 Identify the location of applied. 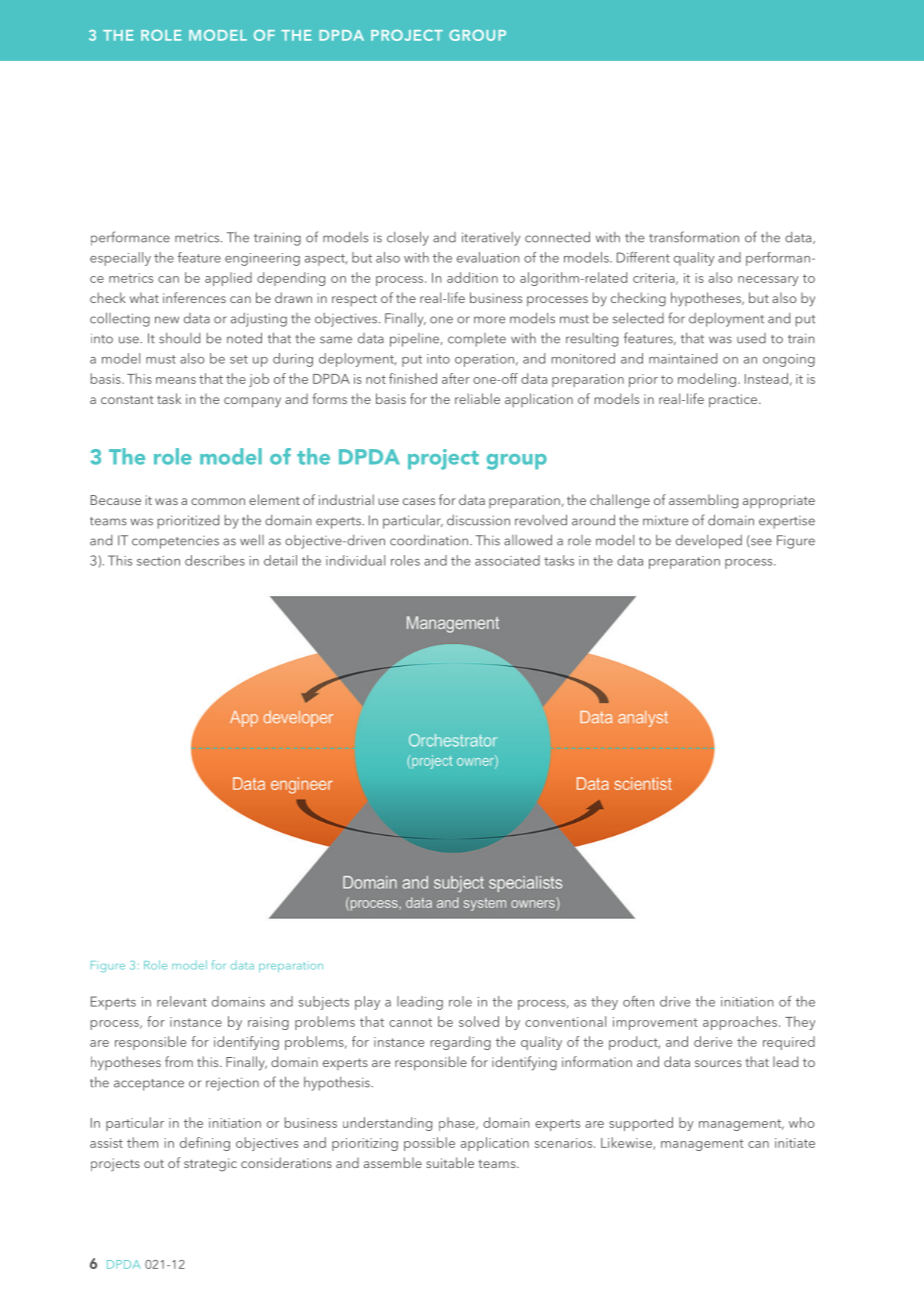
(228, 279).
